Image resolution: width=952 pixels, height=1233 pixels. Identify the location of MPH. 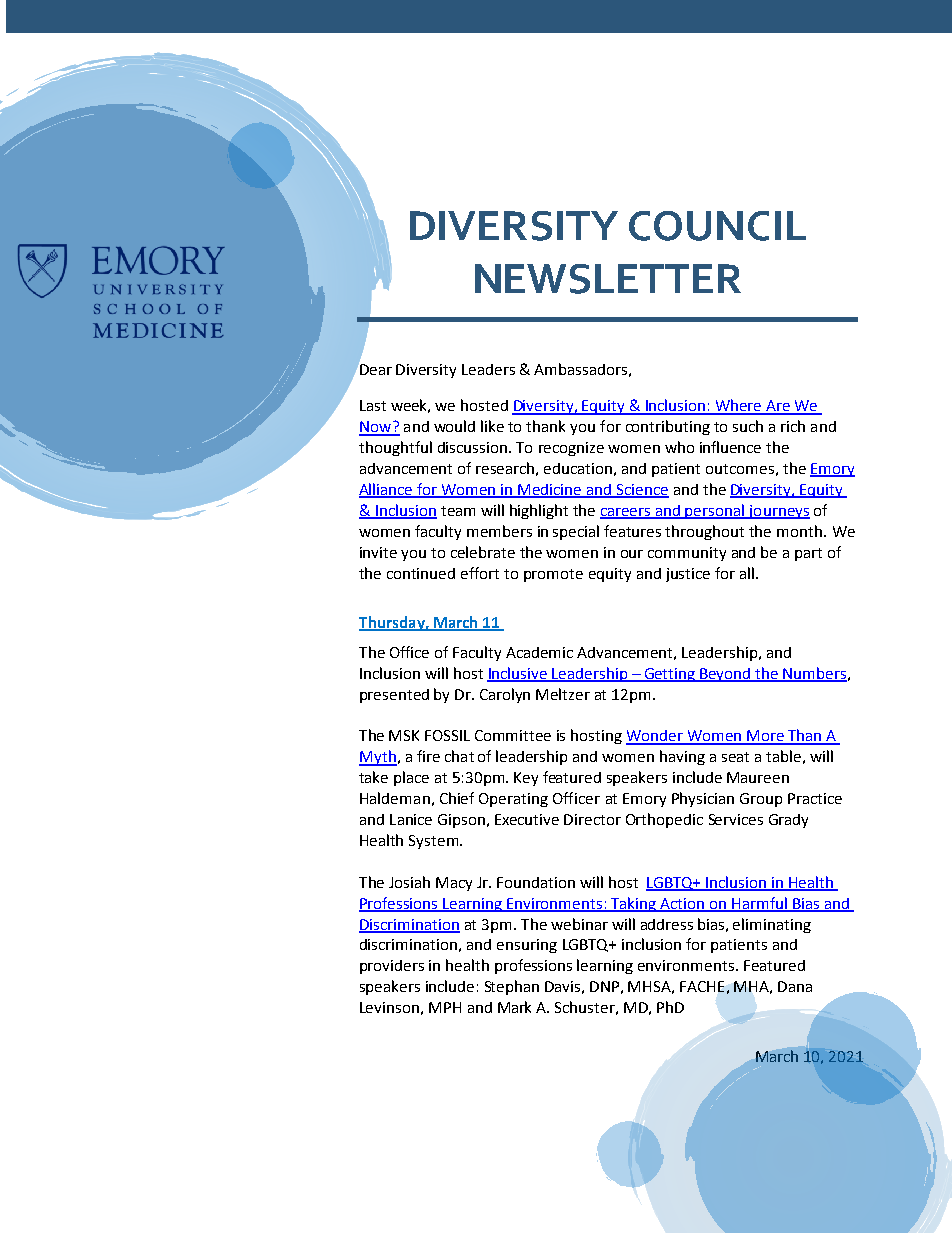
(445, 1007).
